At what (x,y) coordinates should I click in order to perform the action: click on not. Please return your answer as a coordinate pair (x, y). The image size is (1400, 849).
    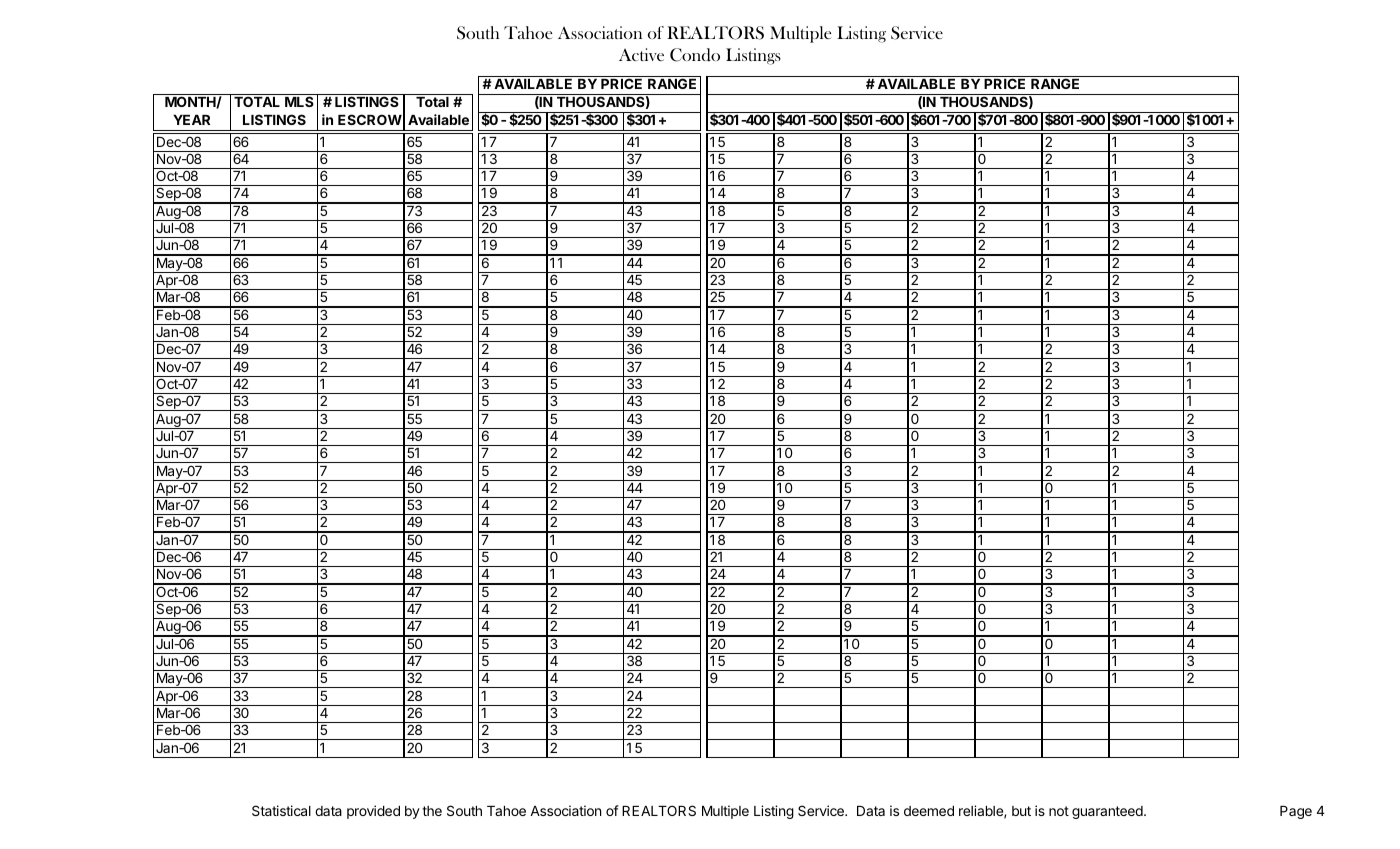
    Looking at the image, I should click on (1059, 811).
